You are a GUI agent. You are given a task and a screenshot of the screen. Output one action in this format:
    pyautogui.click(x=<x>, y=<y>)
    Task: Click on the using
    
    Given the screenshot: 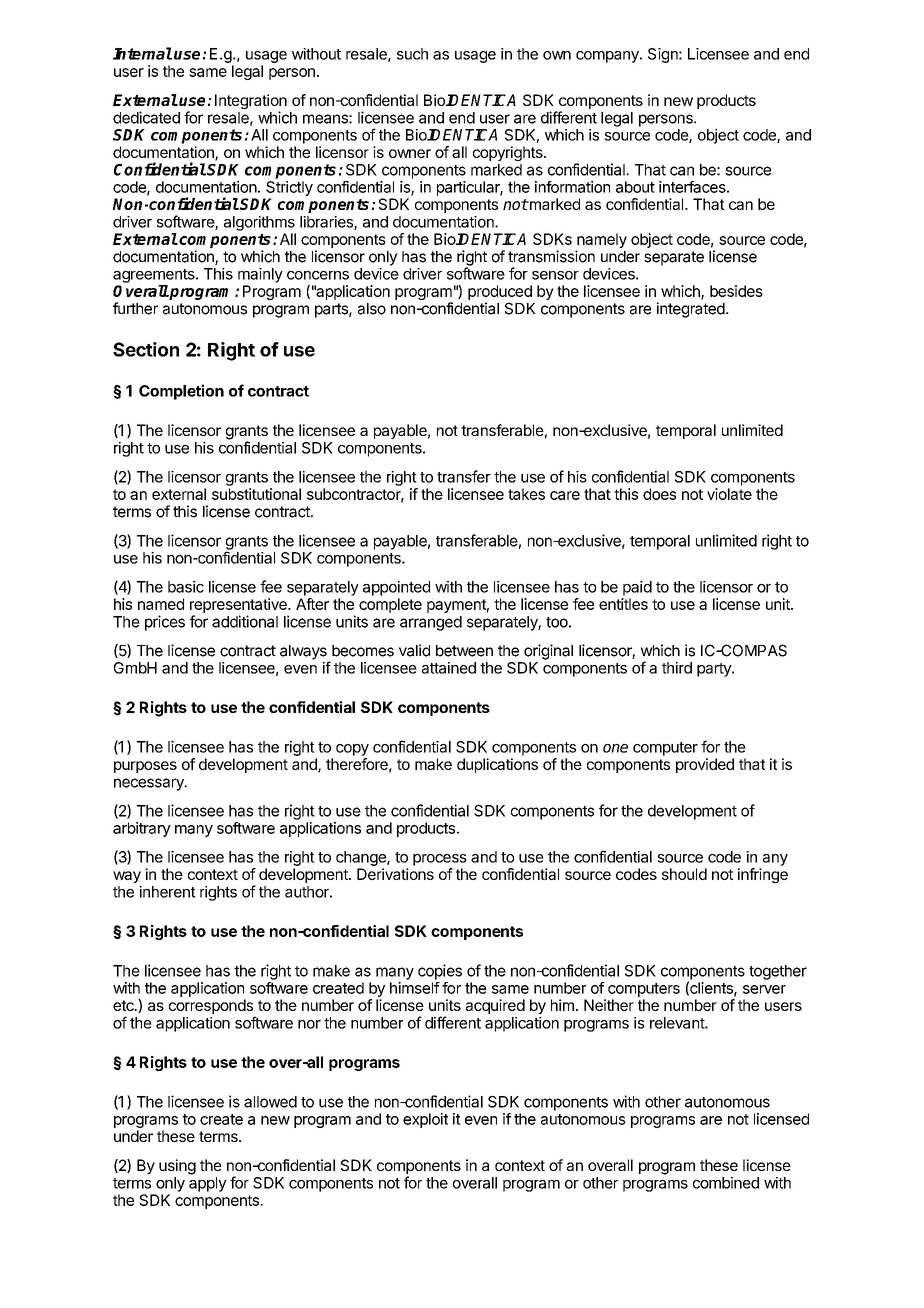 What is the action you would take?
    pyautogui.click(x=177, y=1167)
